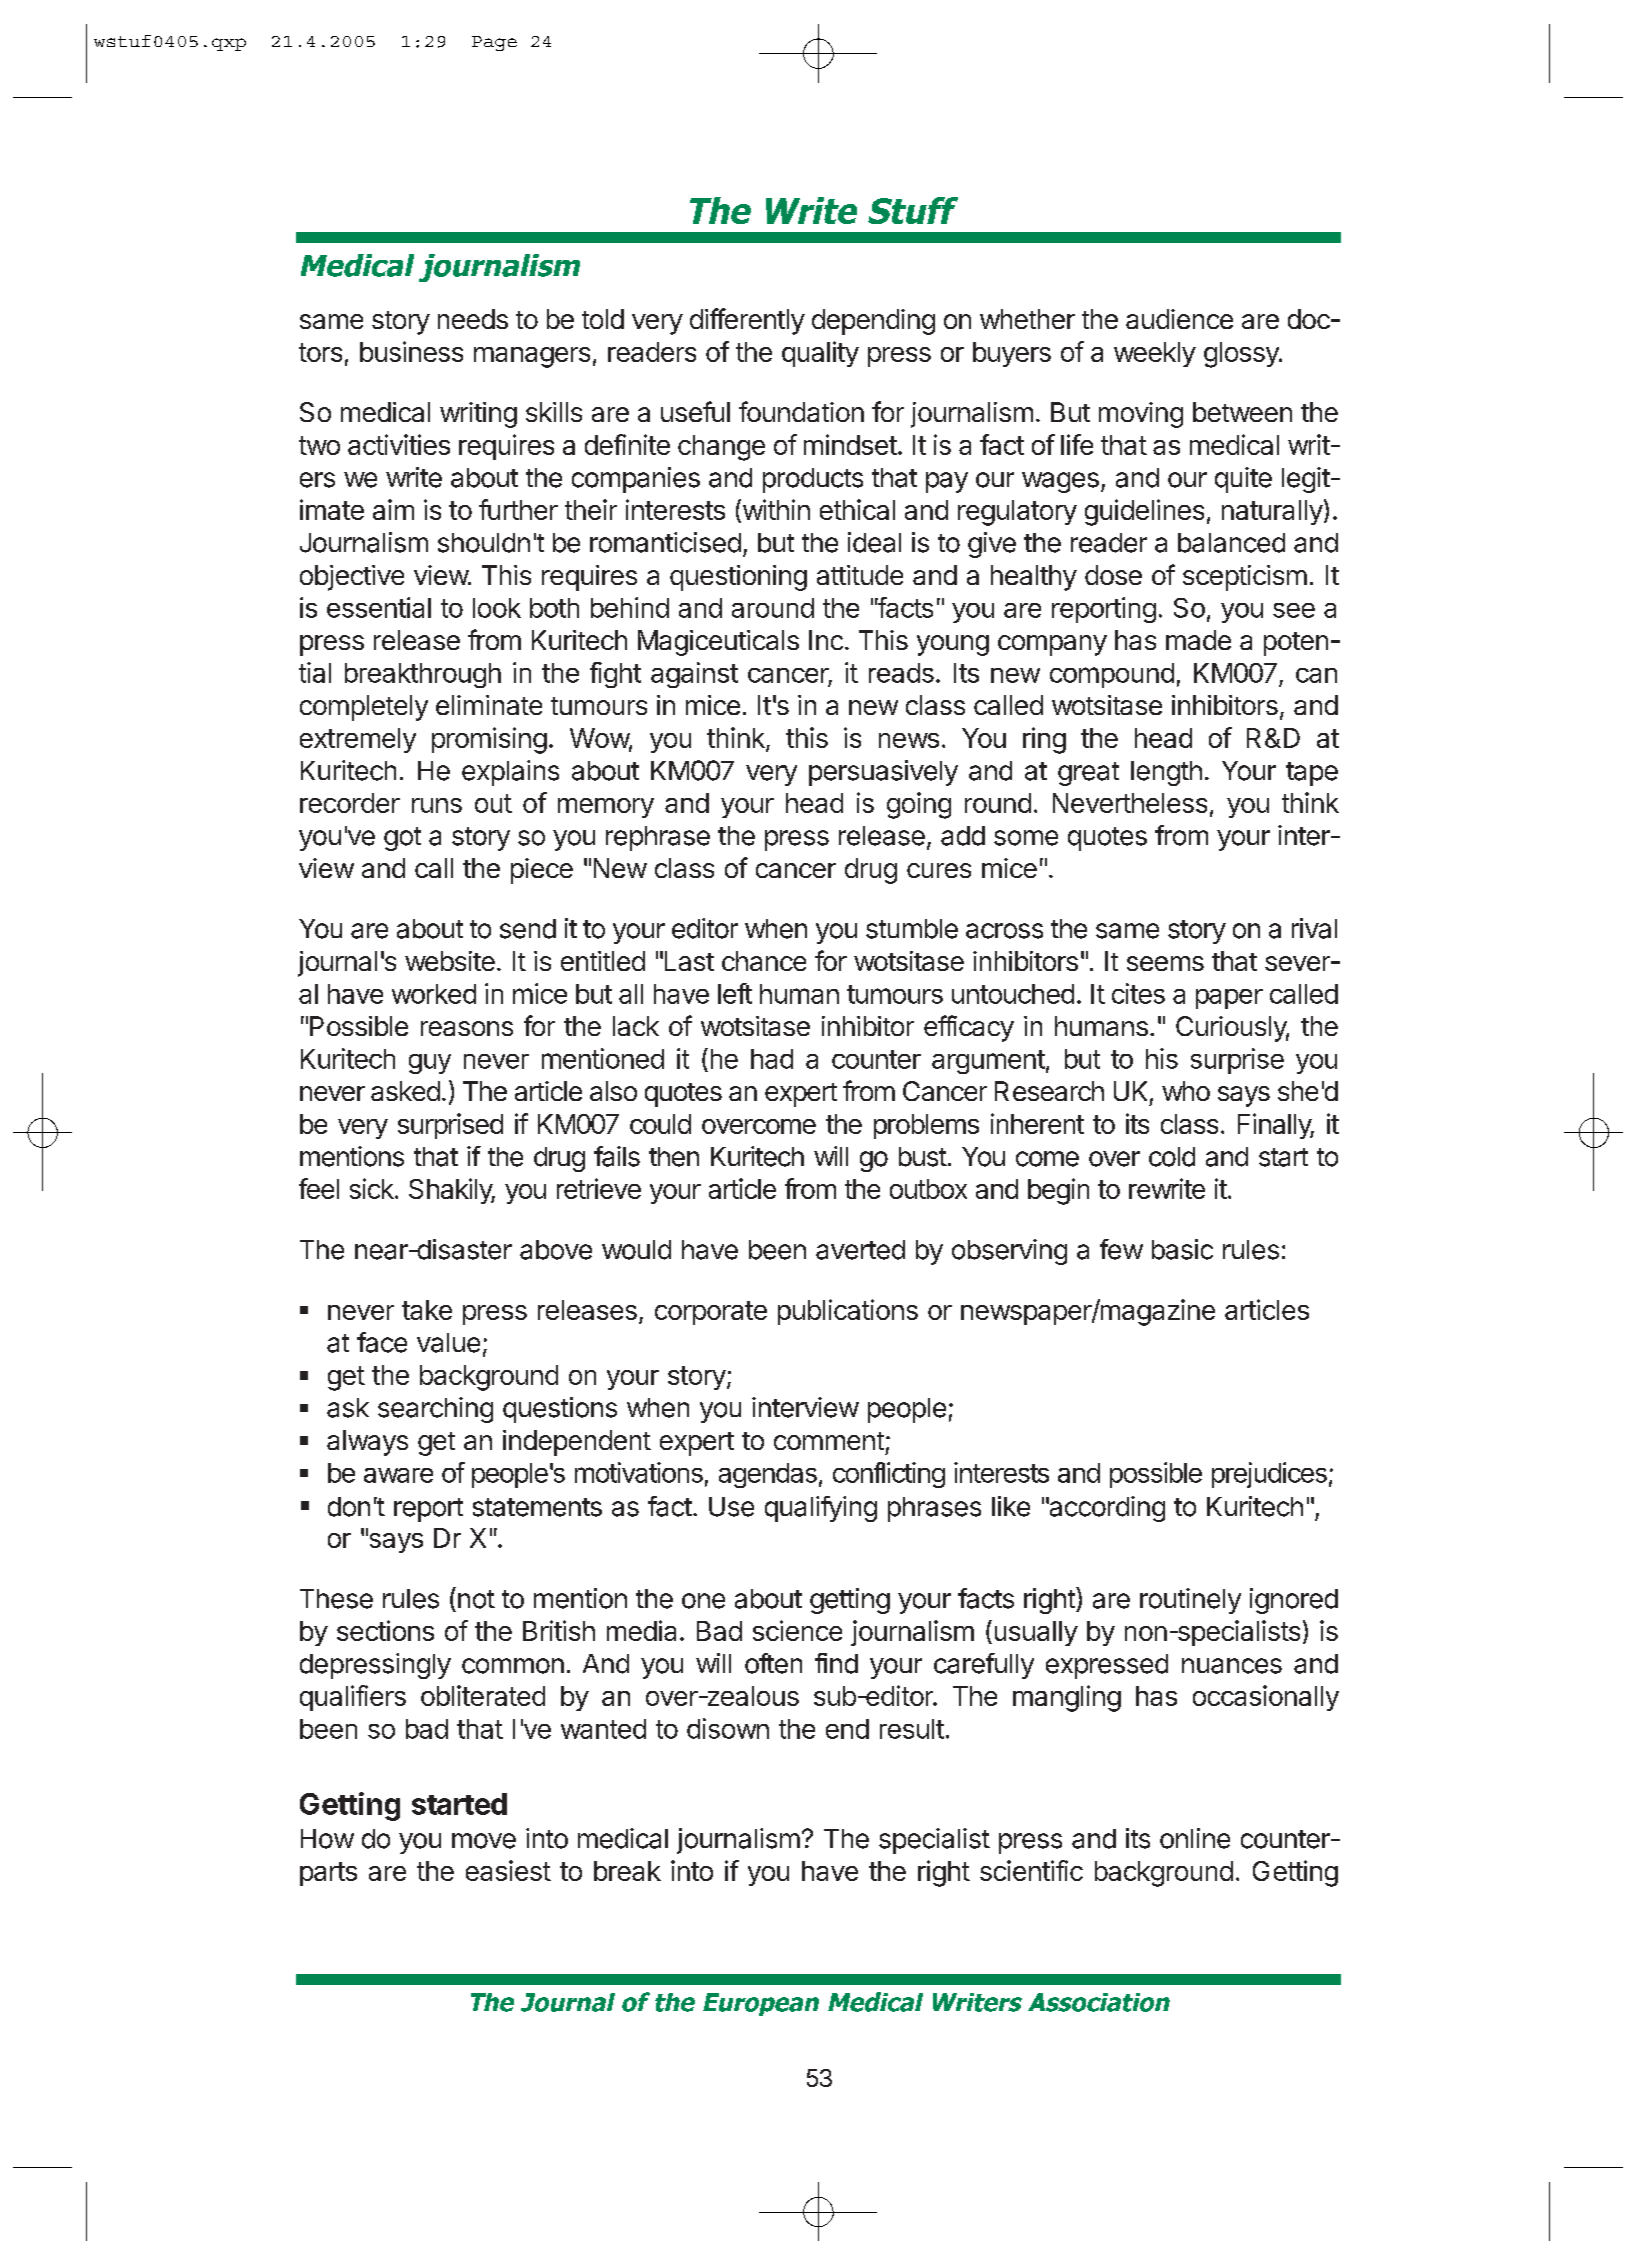 This screenshot has height=2265, width=1637. Describe the element at coordinates (826, 640) in the screenshot. I see `Inc` at that location.
